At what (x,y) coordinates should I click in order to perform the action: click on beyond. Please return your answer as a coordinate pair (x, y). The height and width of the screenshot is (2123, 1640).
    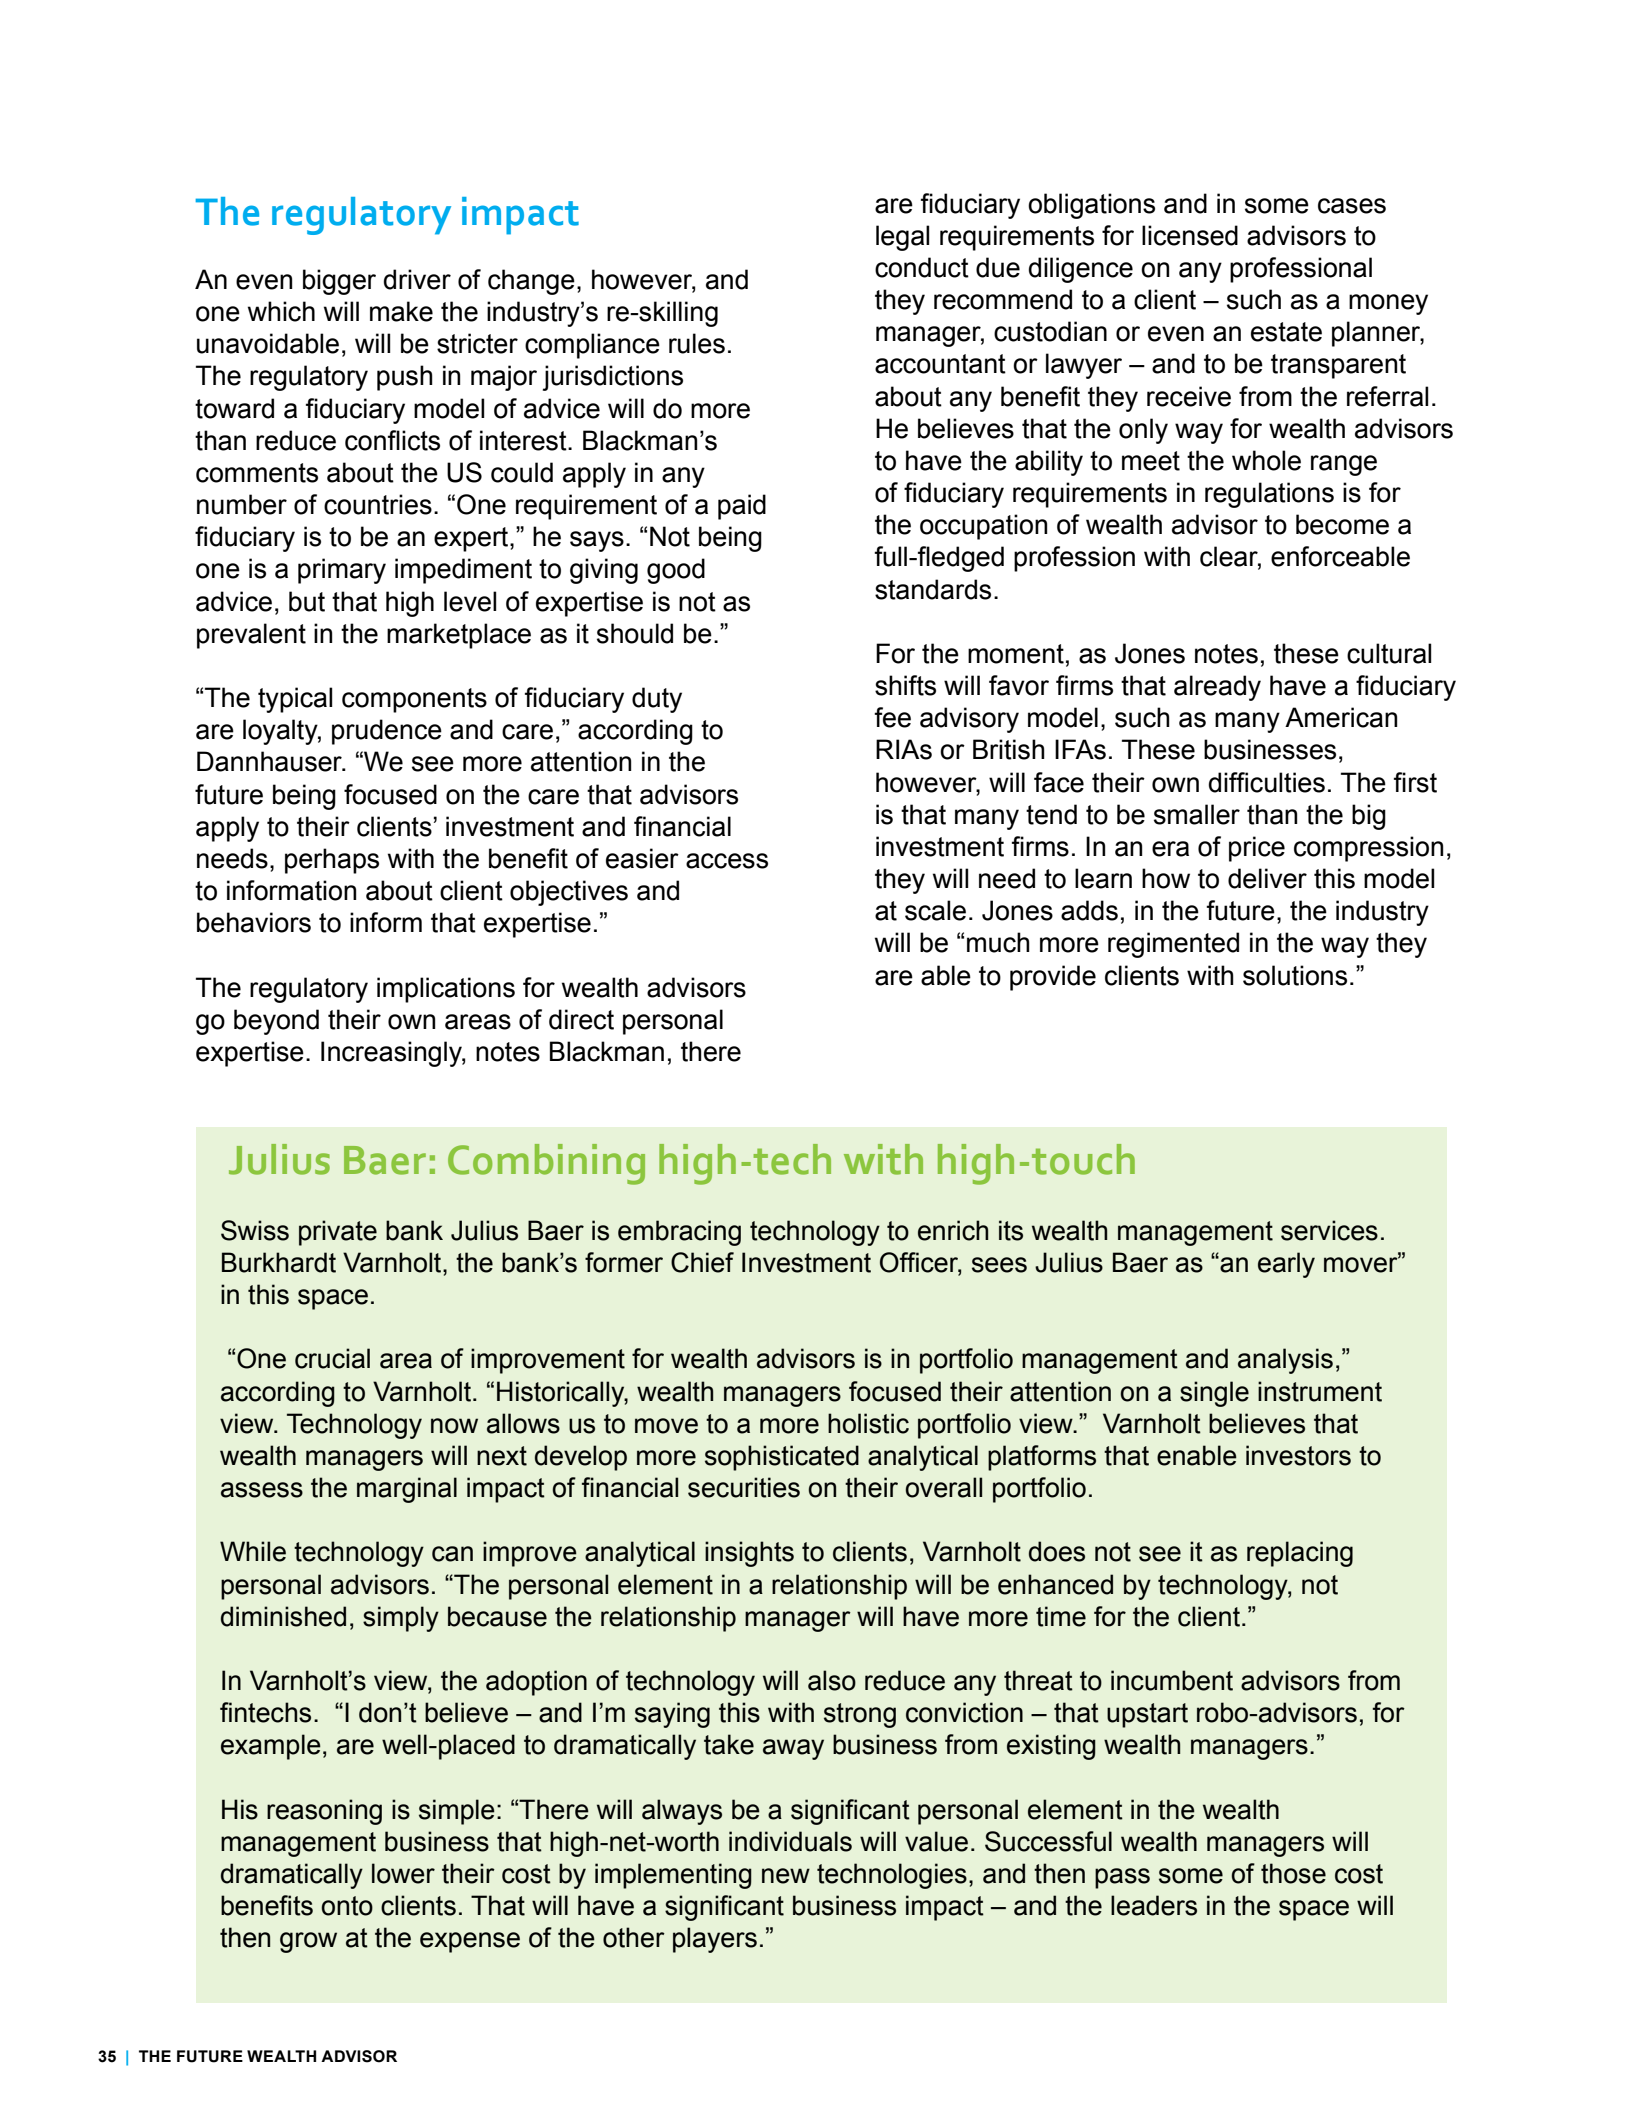
    Looking at the image, I should click on (276, 1022).
